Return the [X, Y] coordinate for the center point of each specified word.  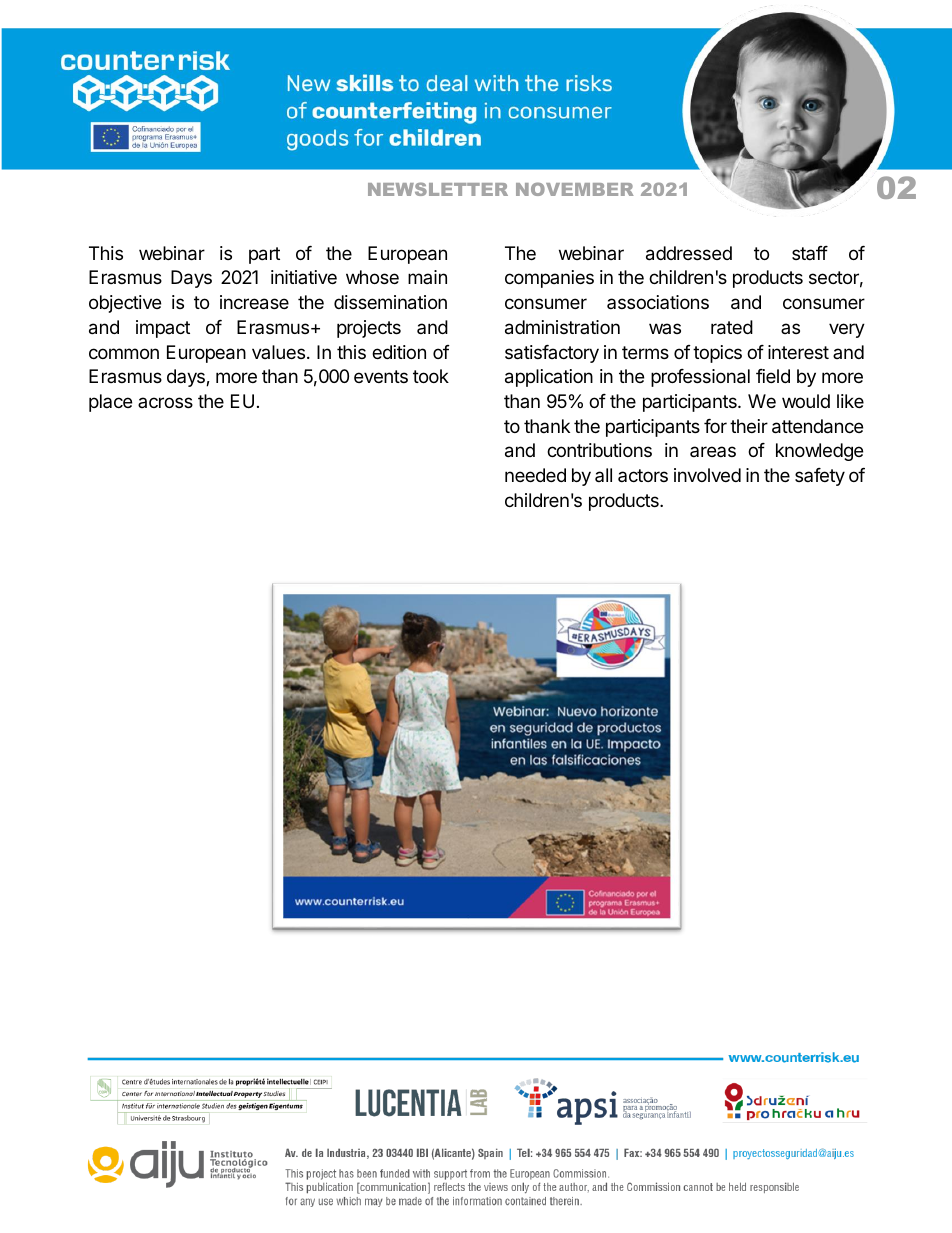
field [773, 376]
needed [535, 475]
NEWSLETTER [438, 189]
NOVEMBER [575, 189]
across [165, 402]
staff [810, 253]
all [603, 475]
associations [658, 302]
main [427, 277]
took [431, 376]
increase [254, 302]
